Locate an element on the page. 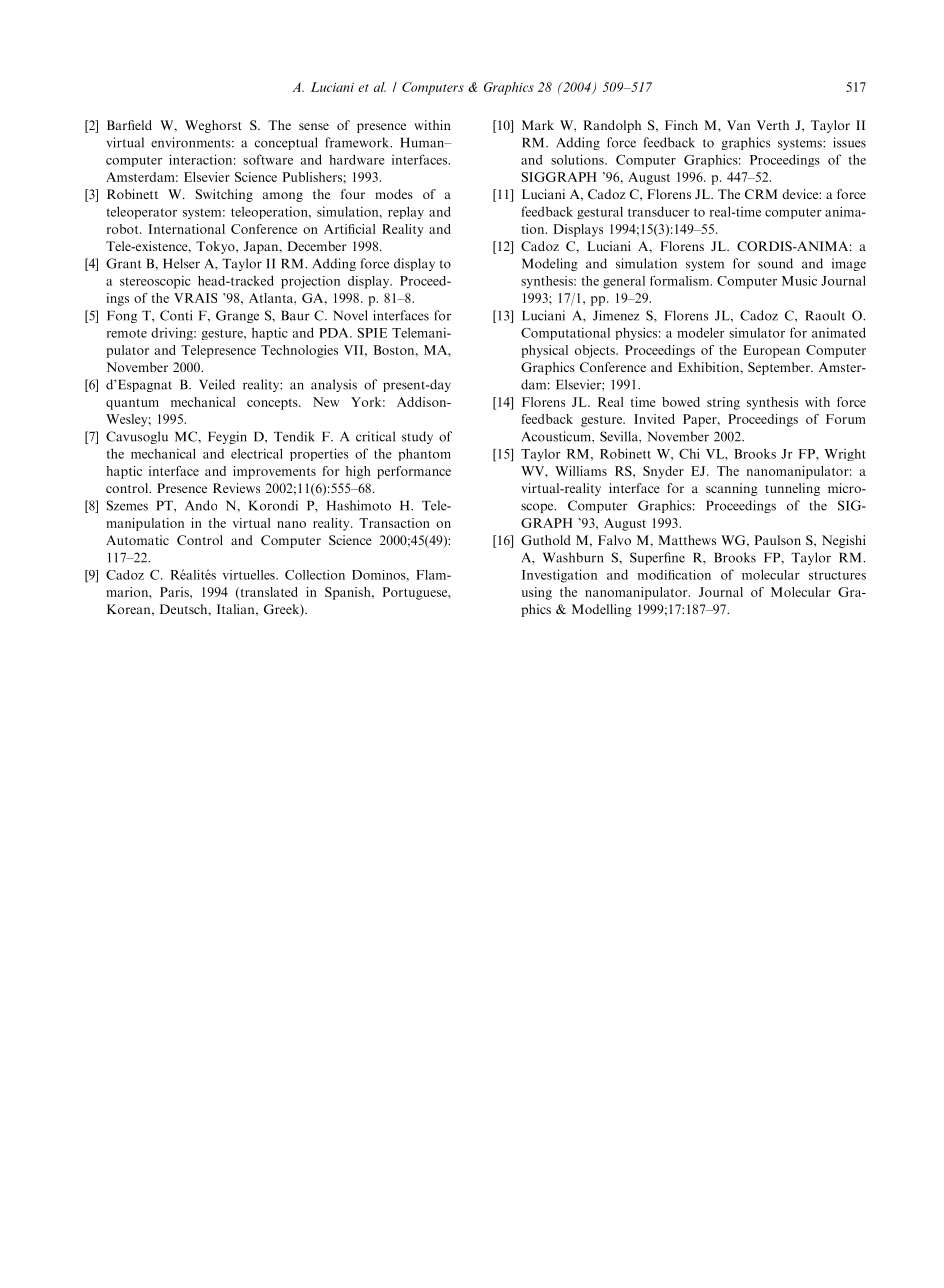 The image size is (944, 1288). Van is located at coordinates (738, 125).
